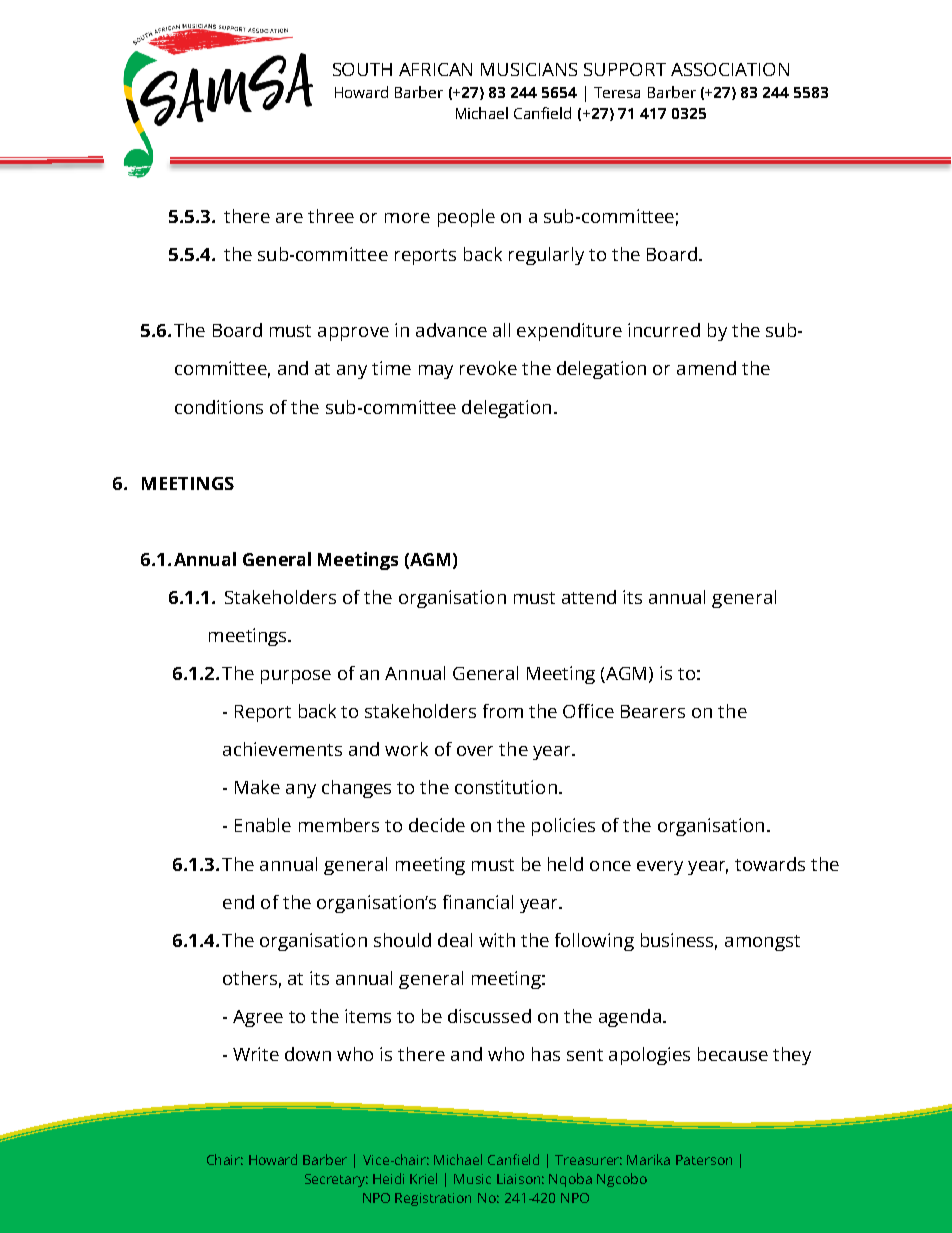 The height and width of the page is (1233, 952). What do you see at coordinates (520, 1179) in the page?
I see `Liaison` at bounding box center [520, 1179].
